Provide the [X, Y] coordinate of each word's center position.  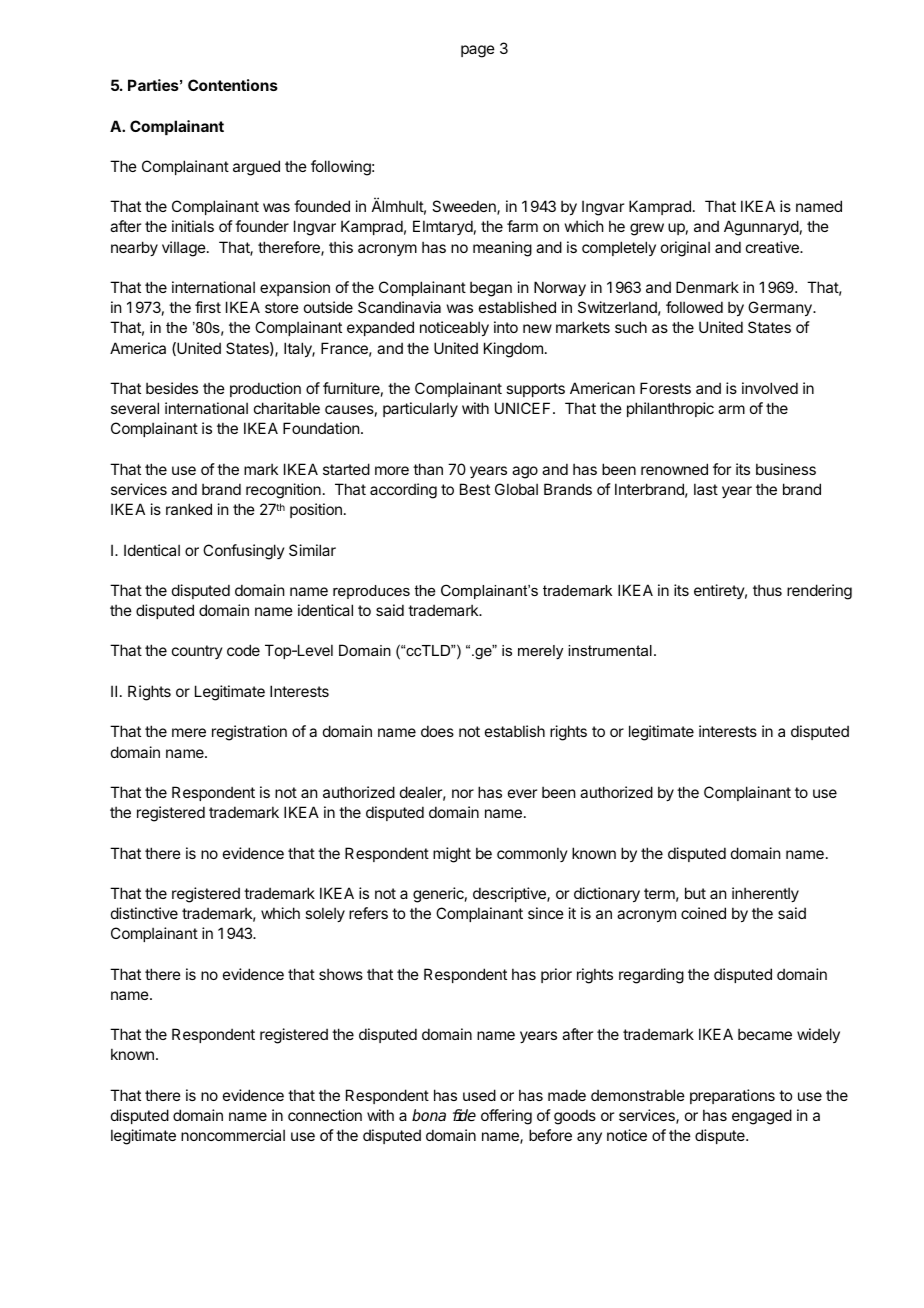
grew [647, 229]
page [478, 51]
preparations [732, 1096]
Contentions [233, 85]
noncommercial [233, 1135]
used [479, 1095]
